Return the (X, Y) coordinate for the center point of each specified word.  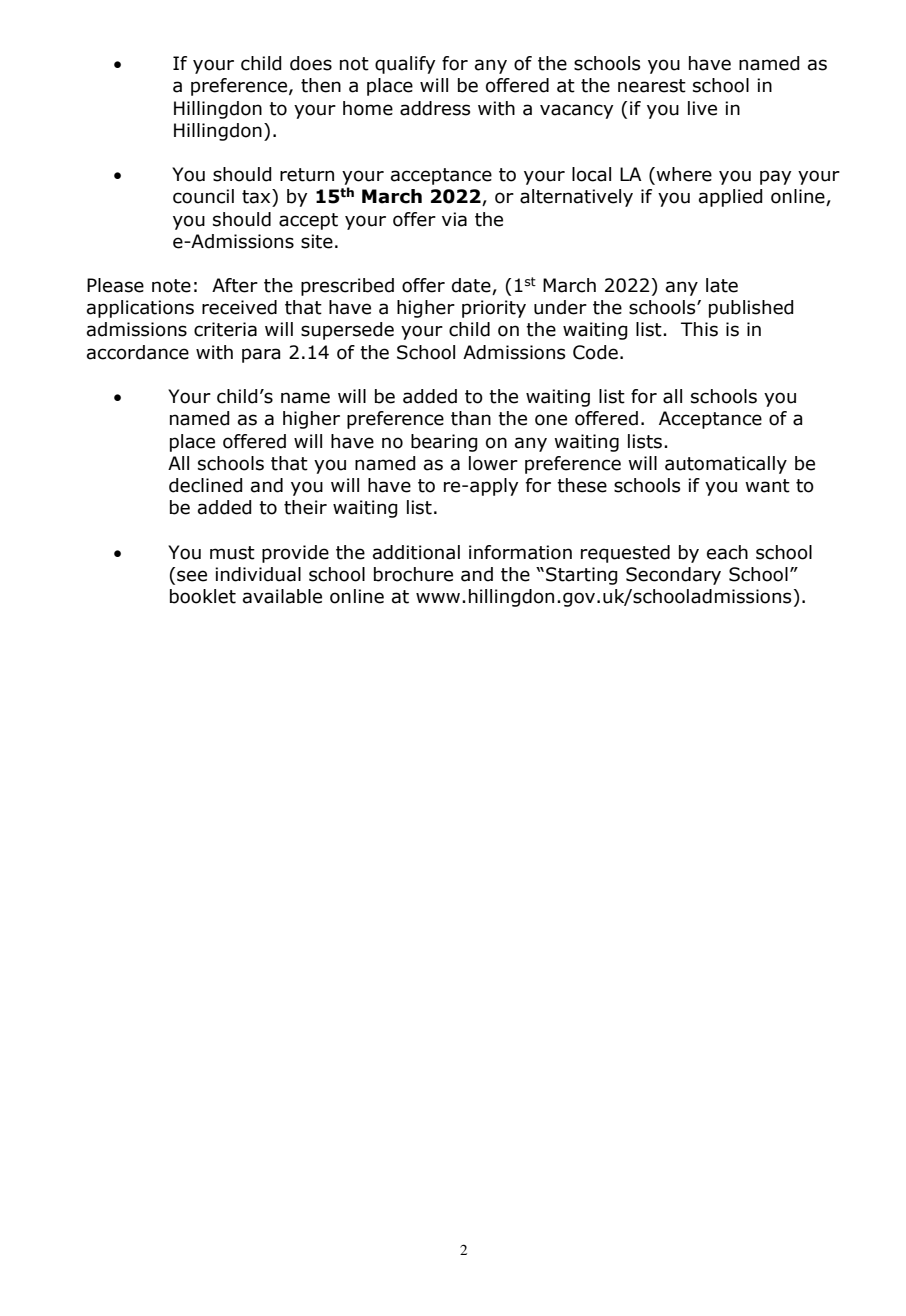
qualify (405, 65)
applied (731, 198)
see (192, 576)
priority (494, 309)
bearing (444, 443)
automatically (726, 465)
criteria (225, 329)
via (454, 219)
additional (416, 552)
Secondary (673, 576)
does (311, 63)
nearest (652, 86)
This (699, 329)
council (203, 196)
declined (206, 485)
